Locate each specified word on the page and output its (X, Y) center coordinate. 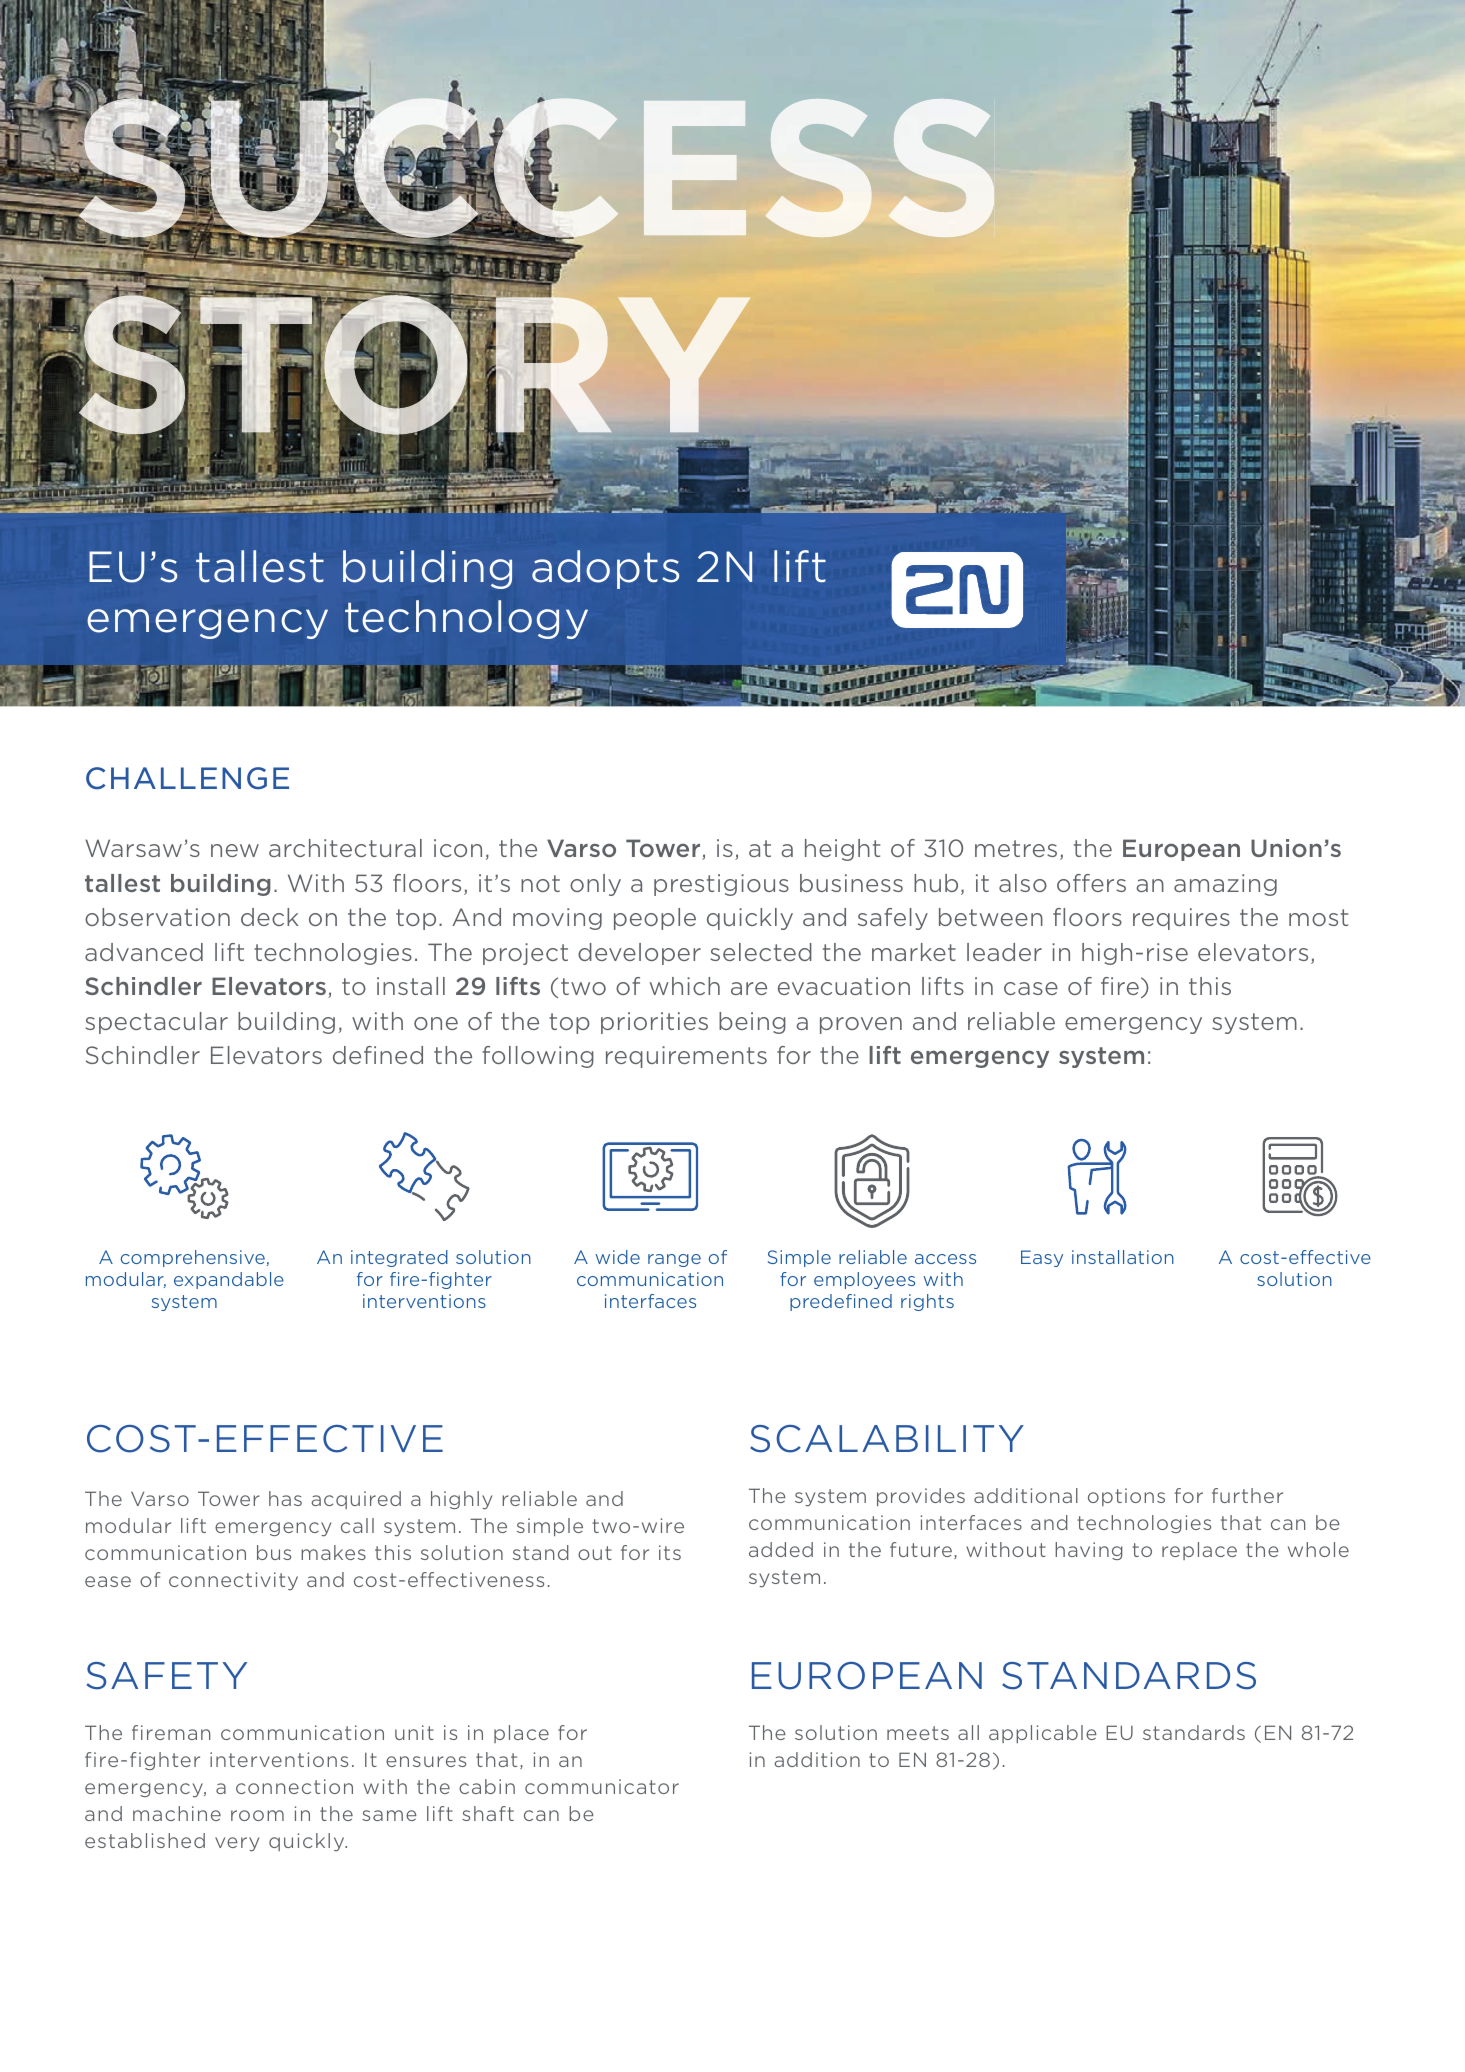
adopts (605, 569)
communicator (602, 1786)
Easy (1042, 1258)
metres (1016, 848)
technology (466, 619)
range (674, 1260)
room (257, 1815)
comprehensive (193, 1258)
